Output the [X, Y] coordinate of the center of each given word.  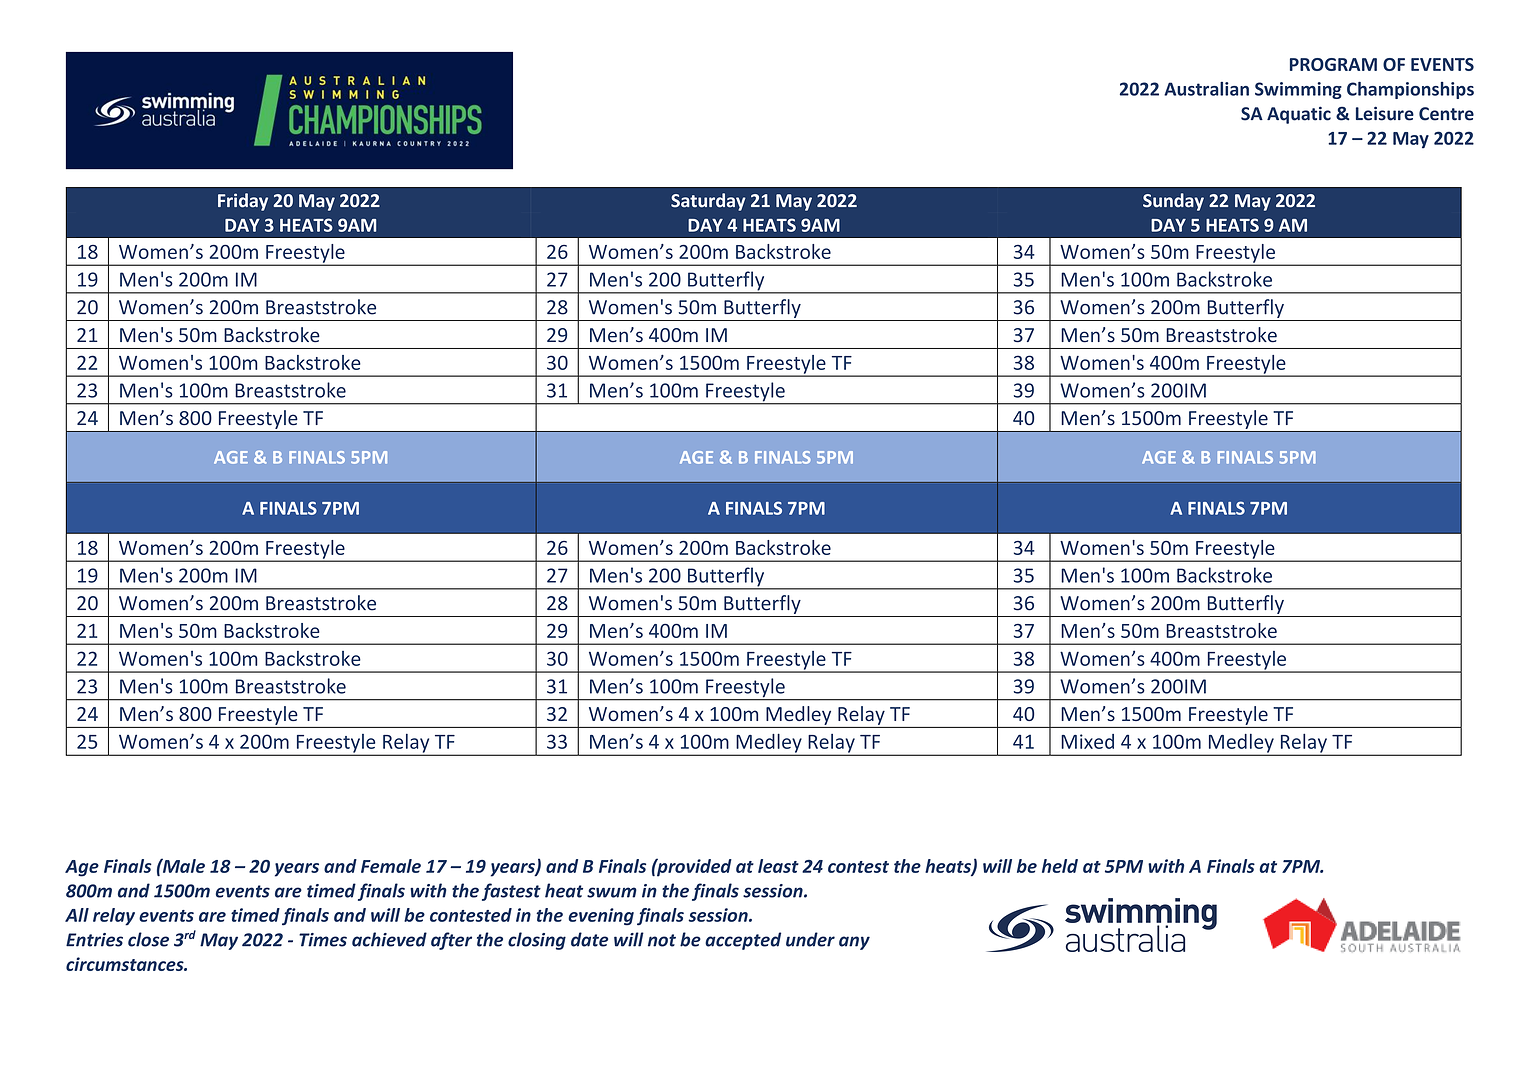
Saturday [708, 202]
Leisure [1385, 113]
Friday [243, 202]
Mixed [1087, 741]
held [1060, 866]
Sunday [1173, 202]
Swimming [1298, 90]
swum [612, 892]
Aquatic [1299, 115]
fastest [511, 892]
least [778, 866]
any [854, 943]
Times [323, 940]
